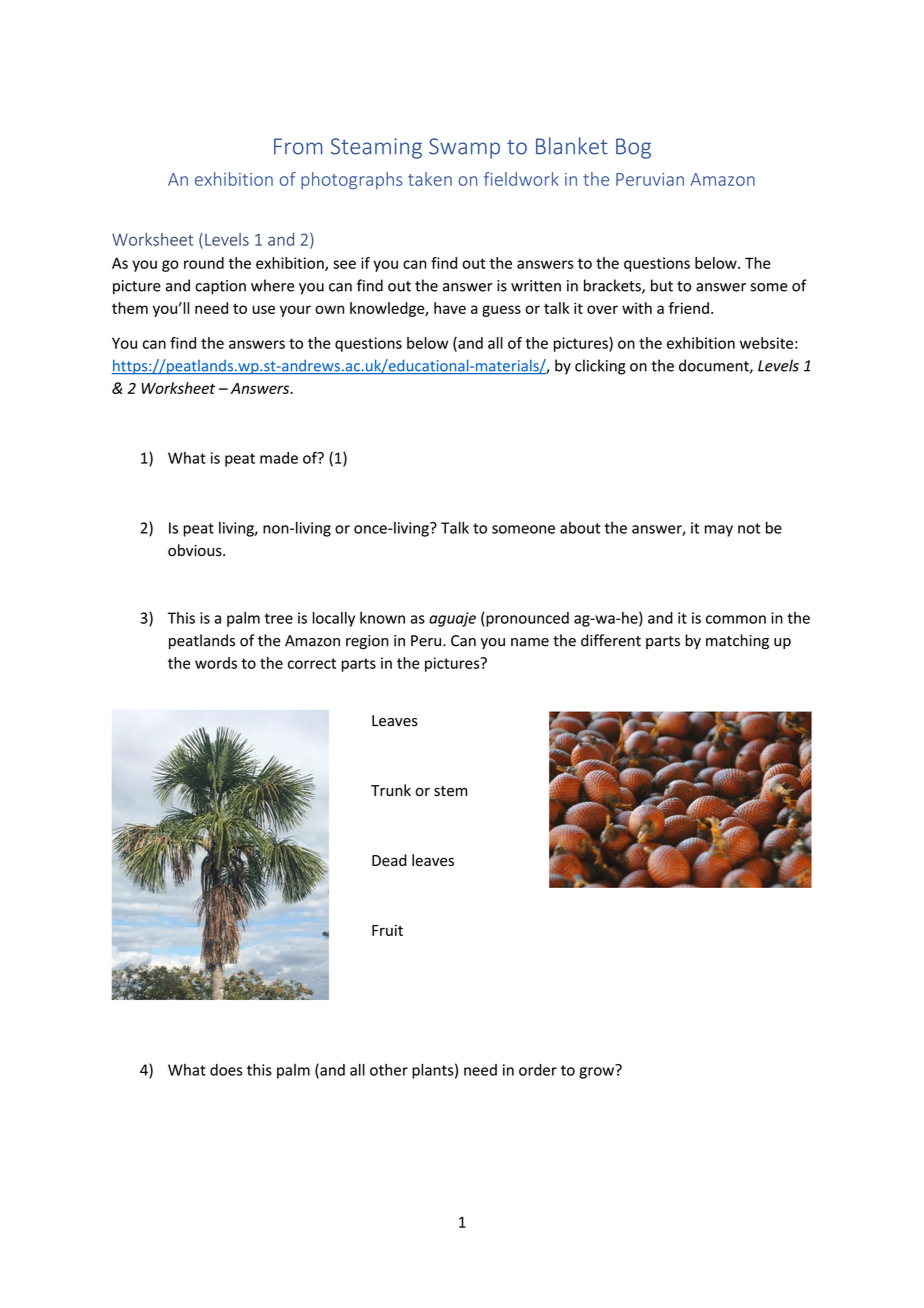  What do you see at coordinates (450, 791) in the document?
I see `stem` at bounding box center [450, 791].
